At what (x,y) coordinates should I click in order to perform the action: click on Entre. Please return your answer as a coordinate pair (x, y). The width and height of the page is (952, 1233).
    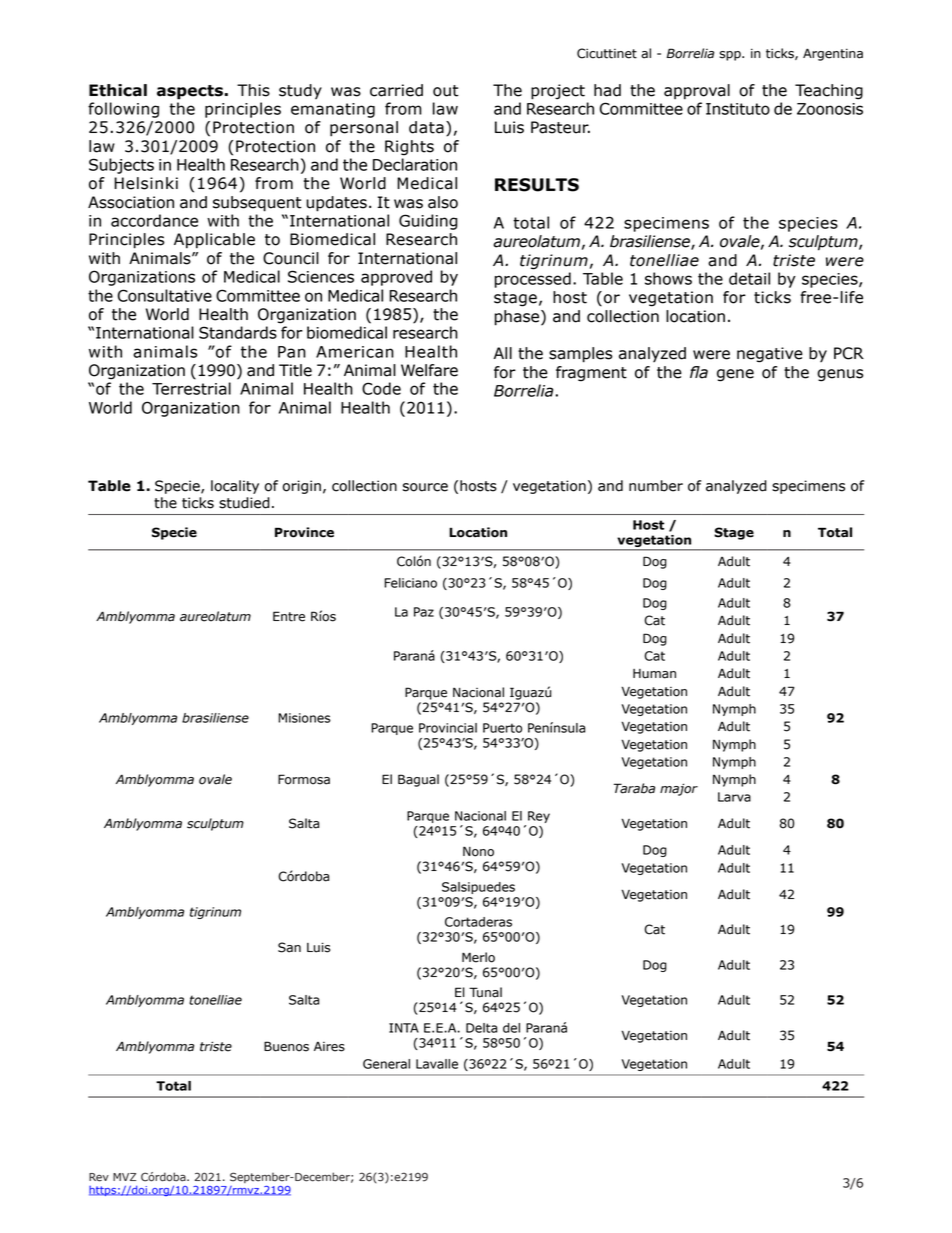
    Looking at the image, I should click on (289, 616).
